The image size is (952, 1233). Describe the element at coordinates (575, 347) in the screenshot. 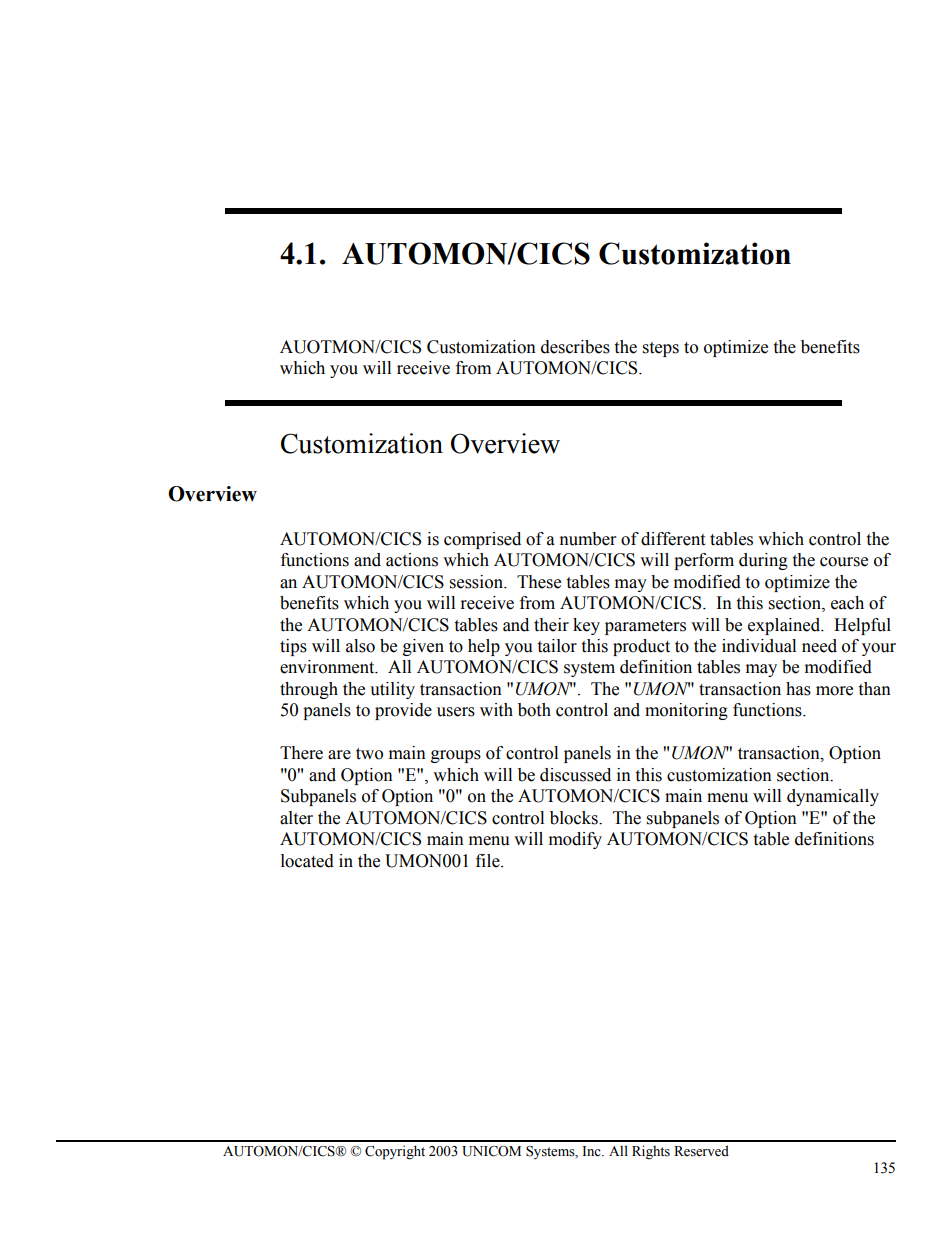

I see `describes` at that location.
